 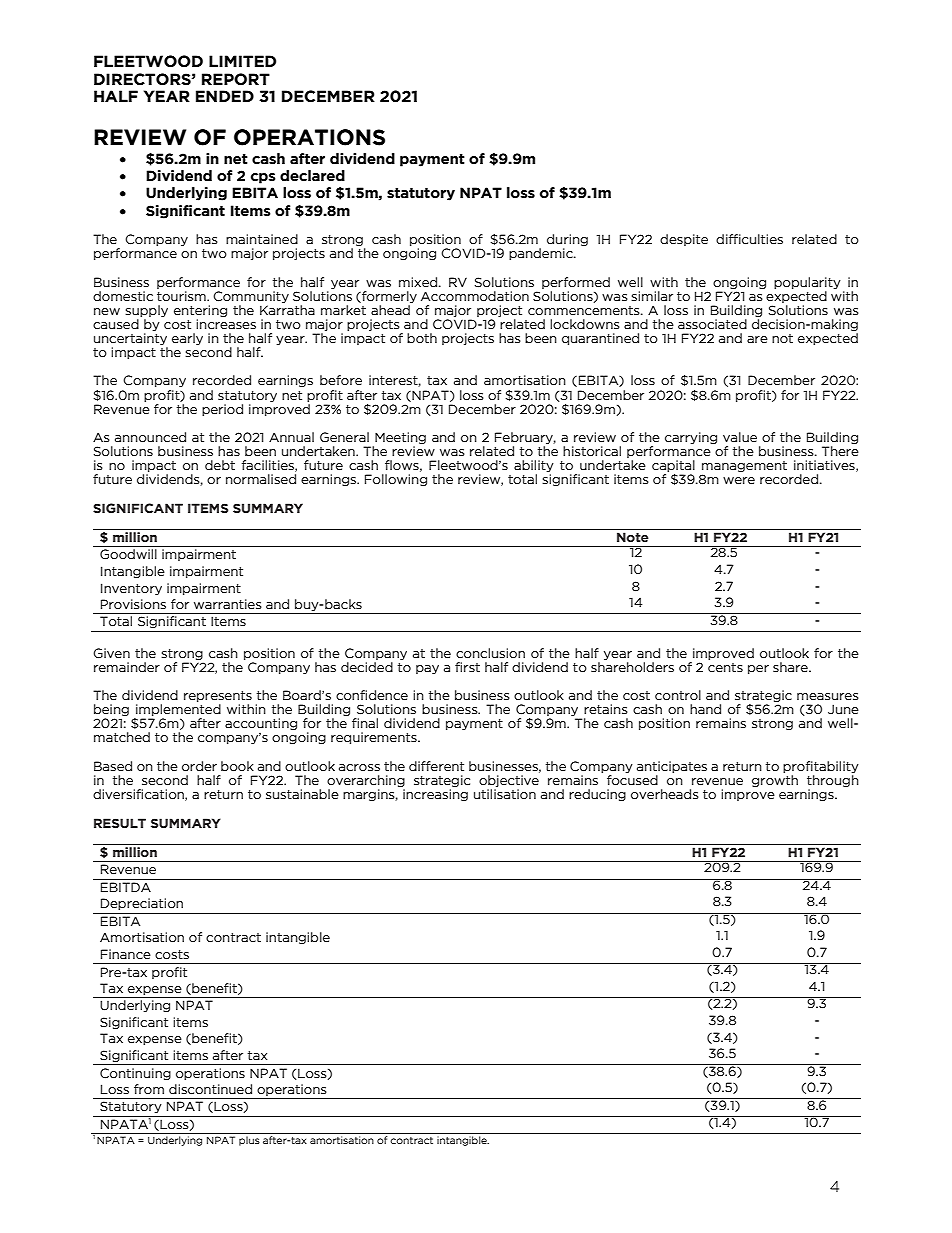 What do you see at coordinates (712, 324) in the screenshot?
I see `associated` at bounding box center [712, 324].
